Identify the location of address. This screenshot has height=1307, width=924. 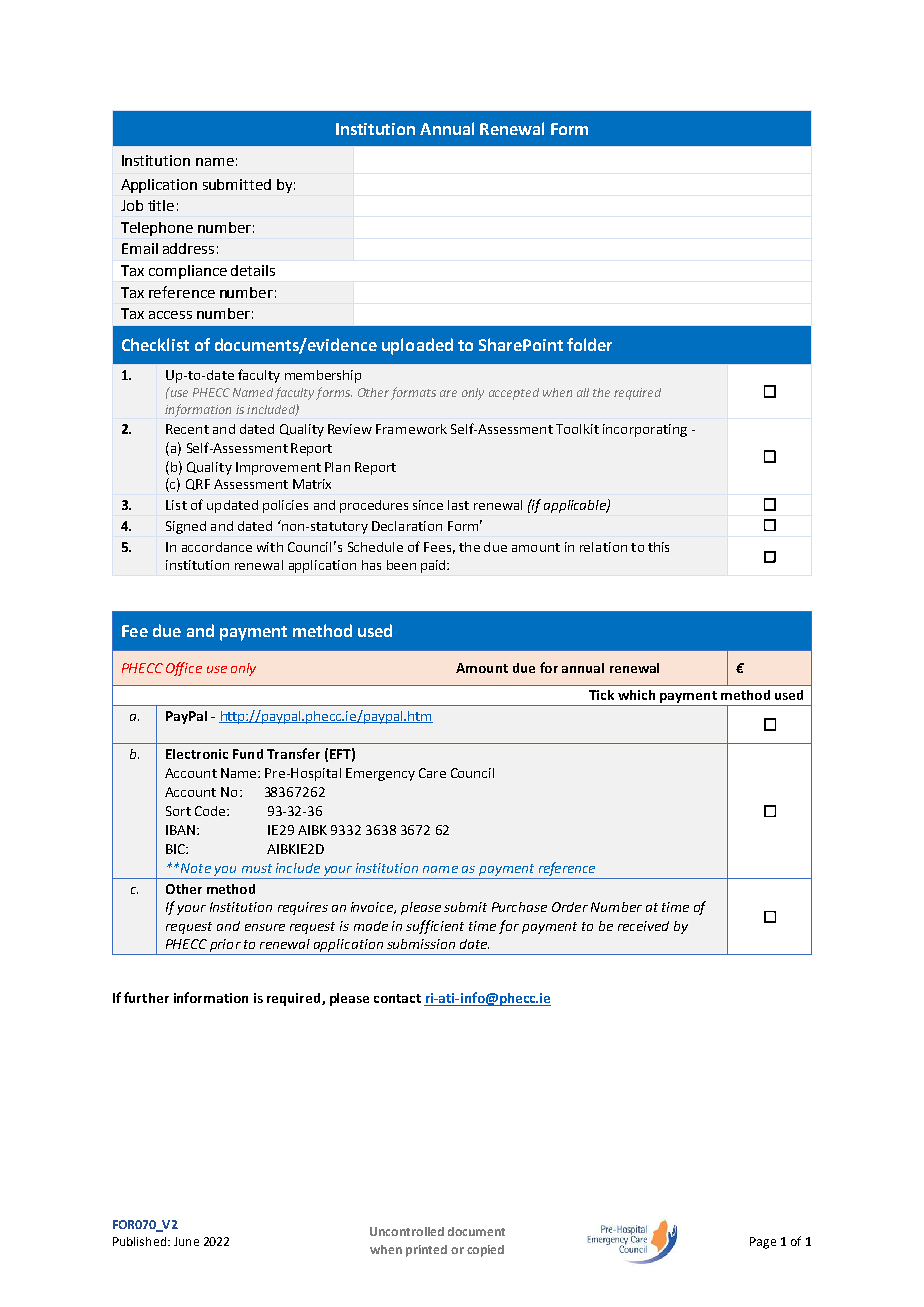
(188, 248).
